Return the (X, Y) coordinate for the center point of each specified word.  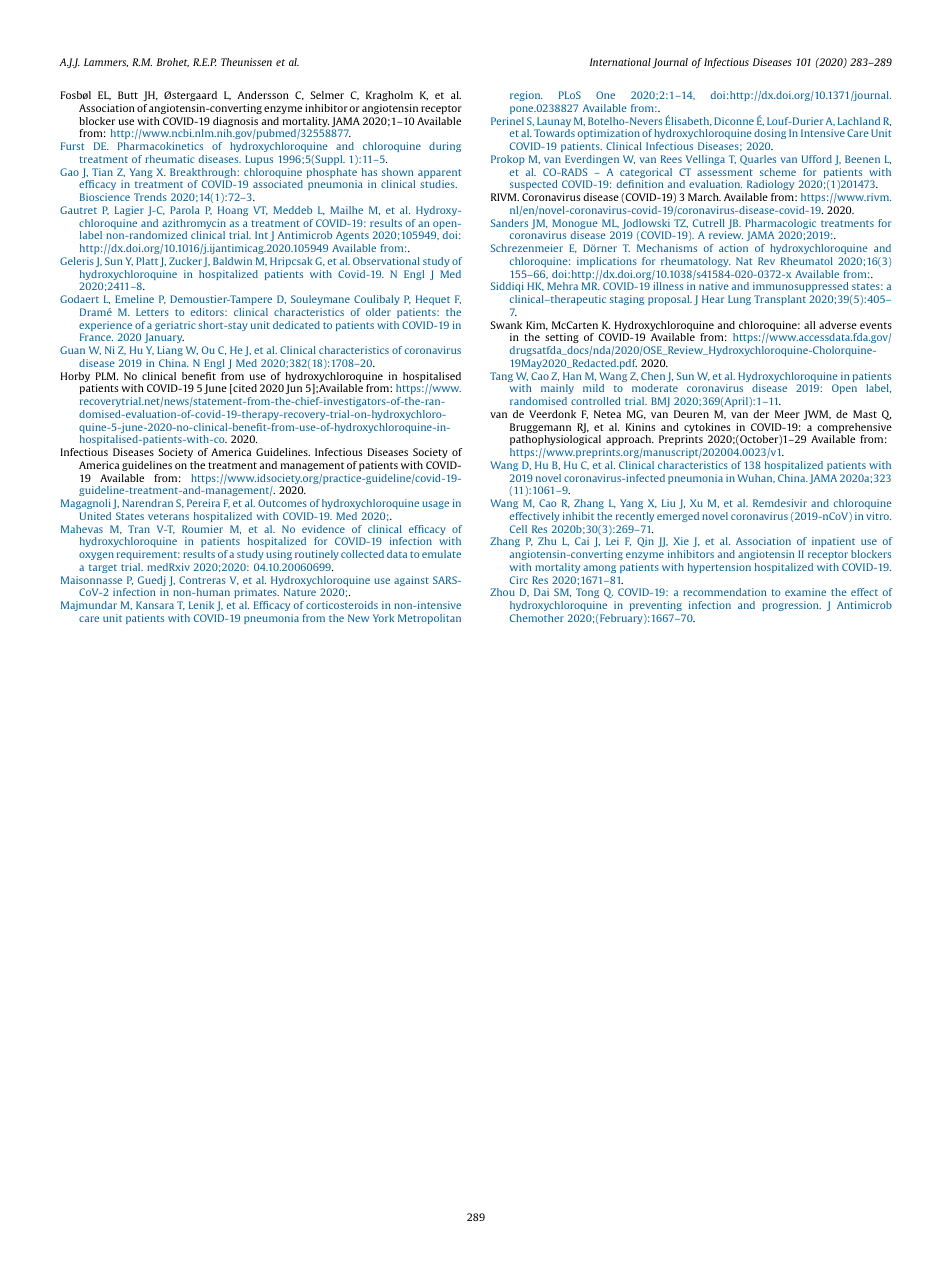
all (809, 325)
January (164, 338)
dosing (770, 134)
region (526, 96)
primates (256, 595)
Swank (506, 325)
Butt (128, 95)
